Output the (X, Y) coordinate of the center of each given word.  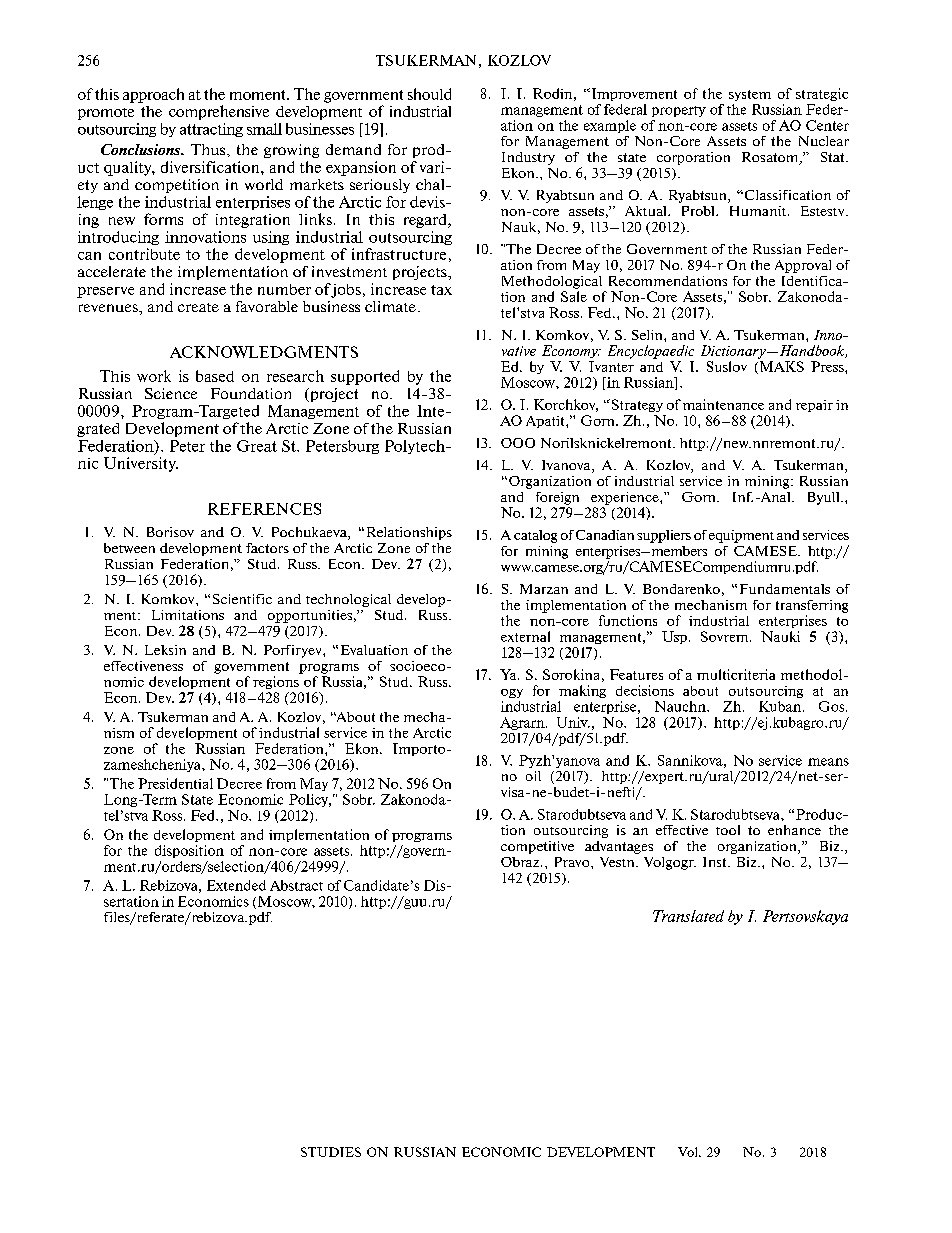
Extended (236, 885)
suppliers (664, 536)
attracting (211, 130)
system (750, 95)
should (429, 94)
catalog (535, 536)
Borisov (170, 532)
